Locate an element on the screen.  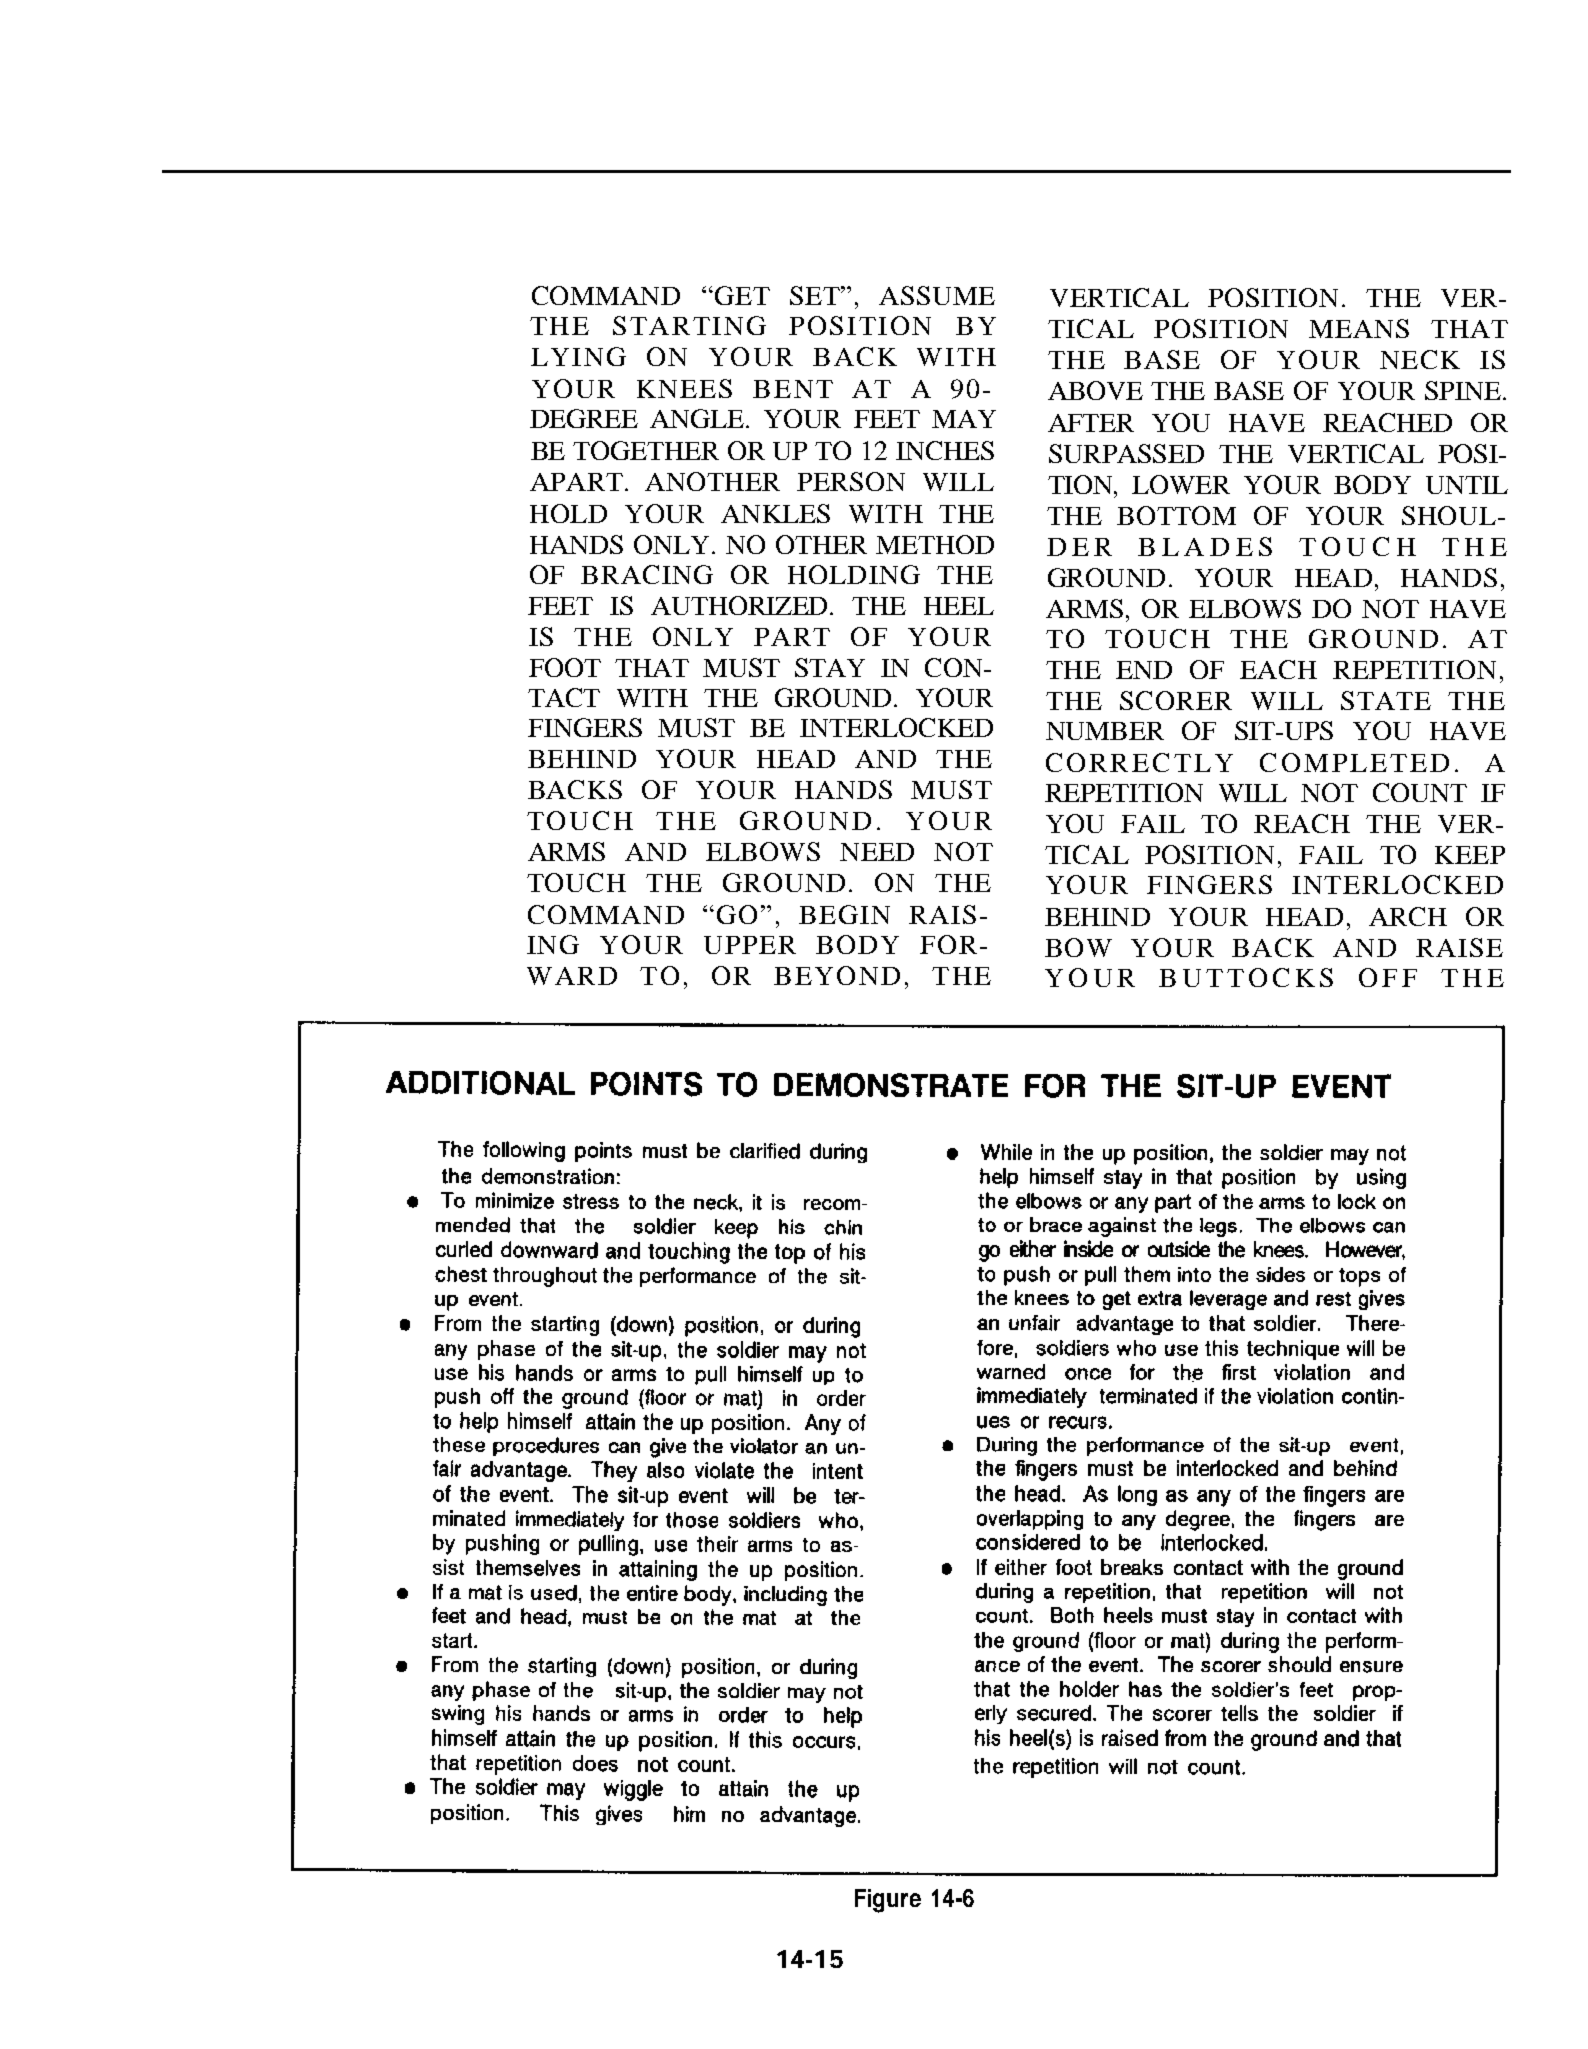
BEYOND is located at coordinates (837, 975).
